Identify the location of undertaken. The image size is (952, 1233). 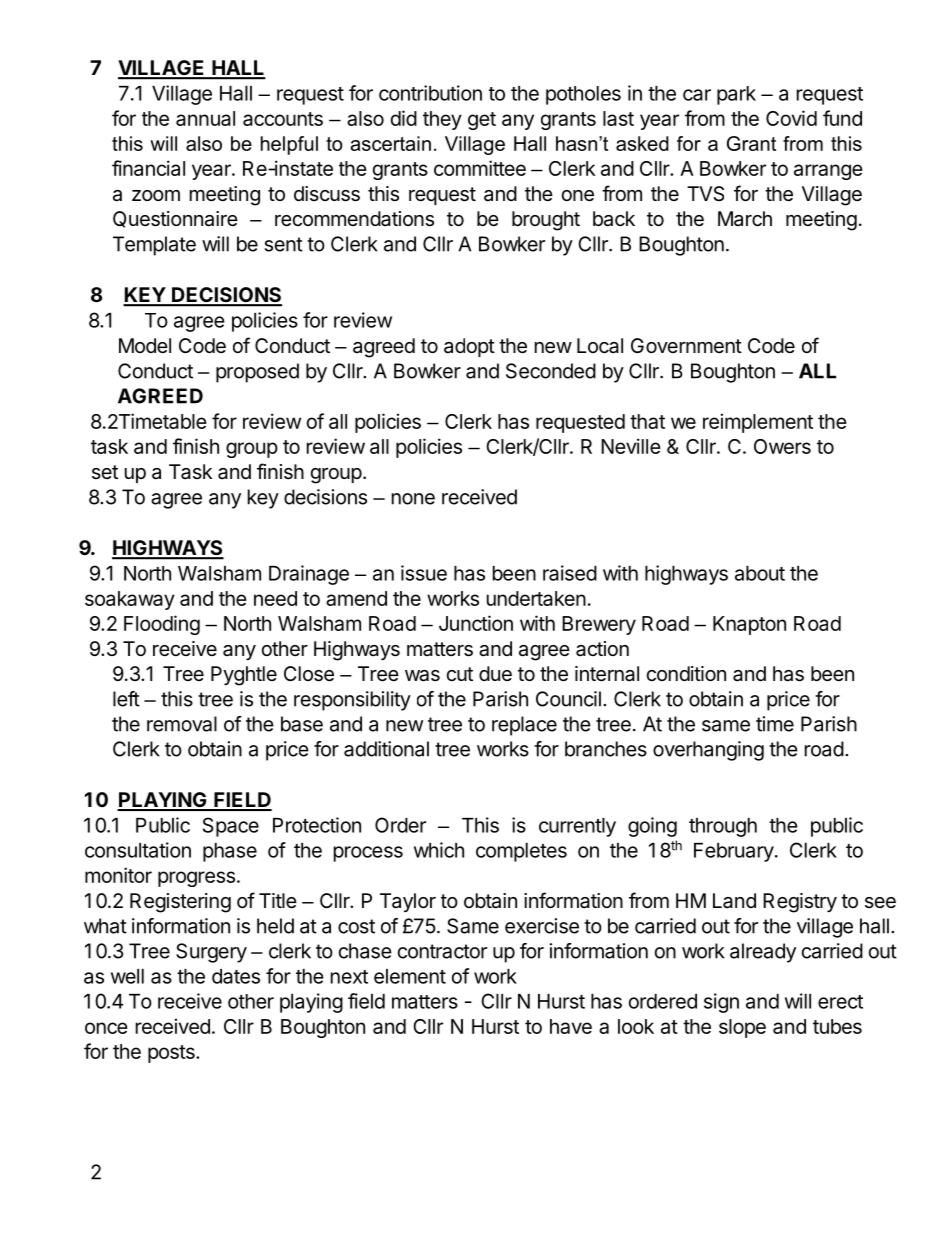
(536, 598).
